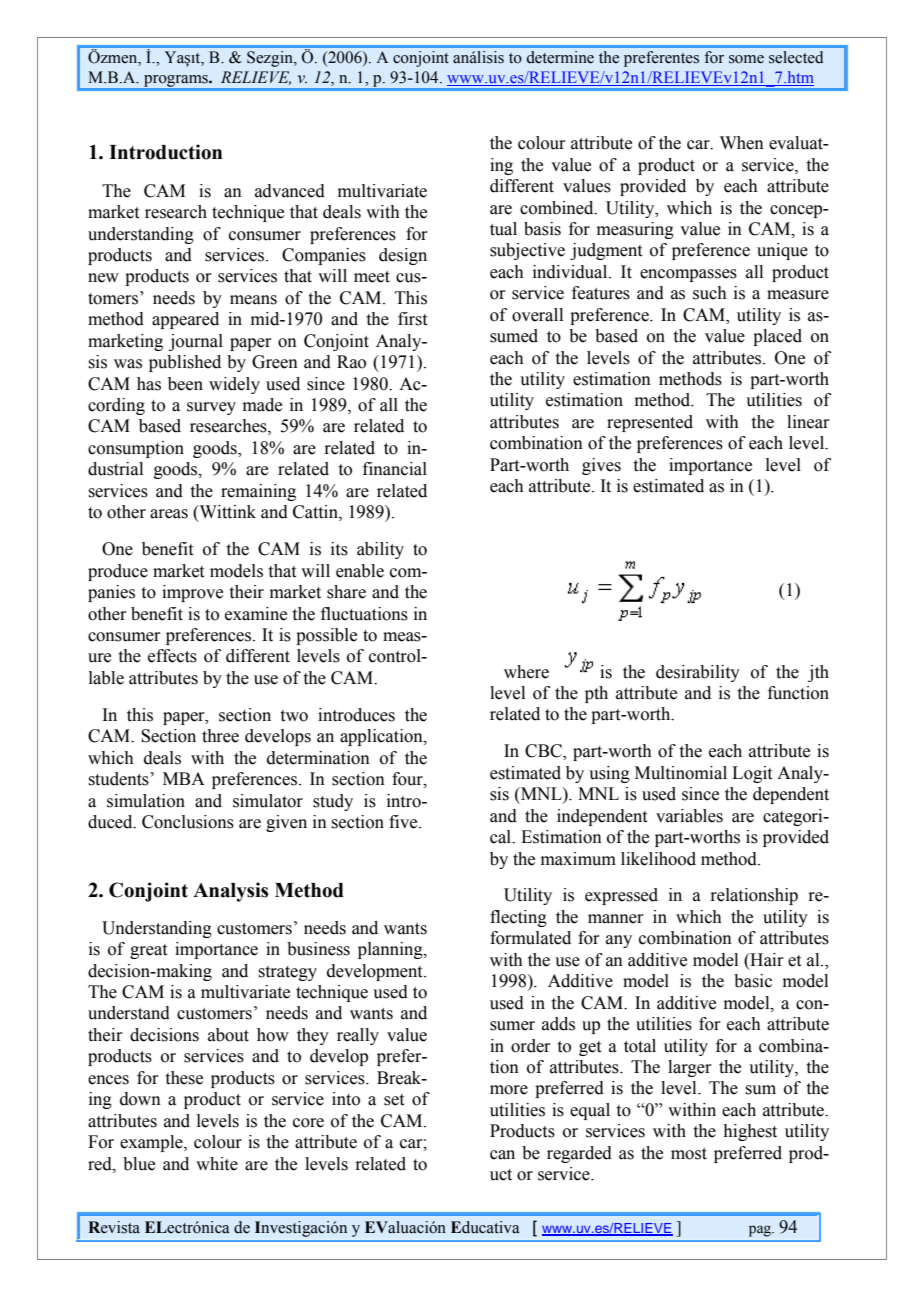  Describe the element at coordinates (808, 422) in the document. I see `linear` at that location.
